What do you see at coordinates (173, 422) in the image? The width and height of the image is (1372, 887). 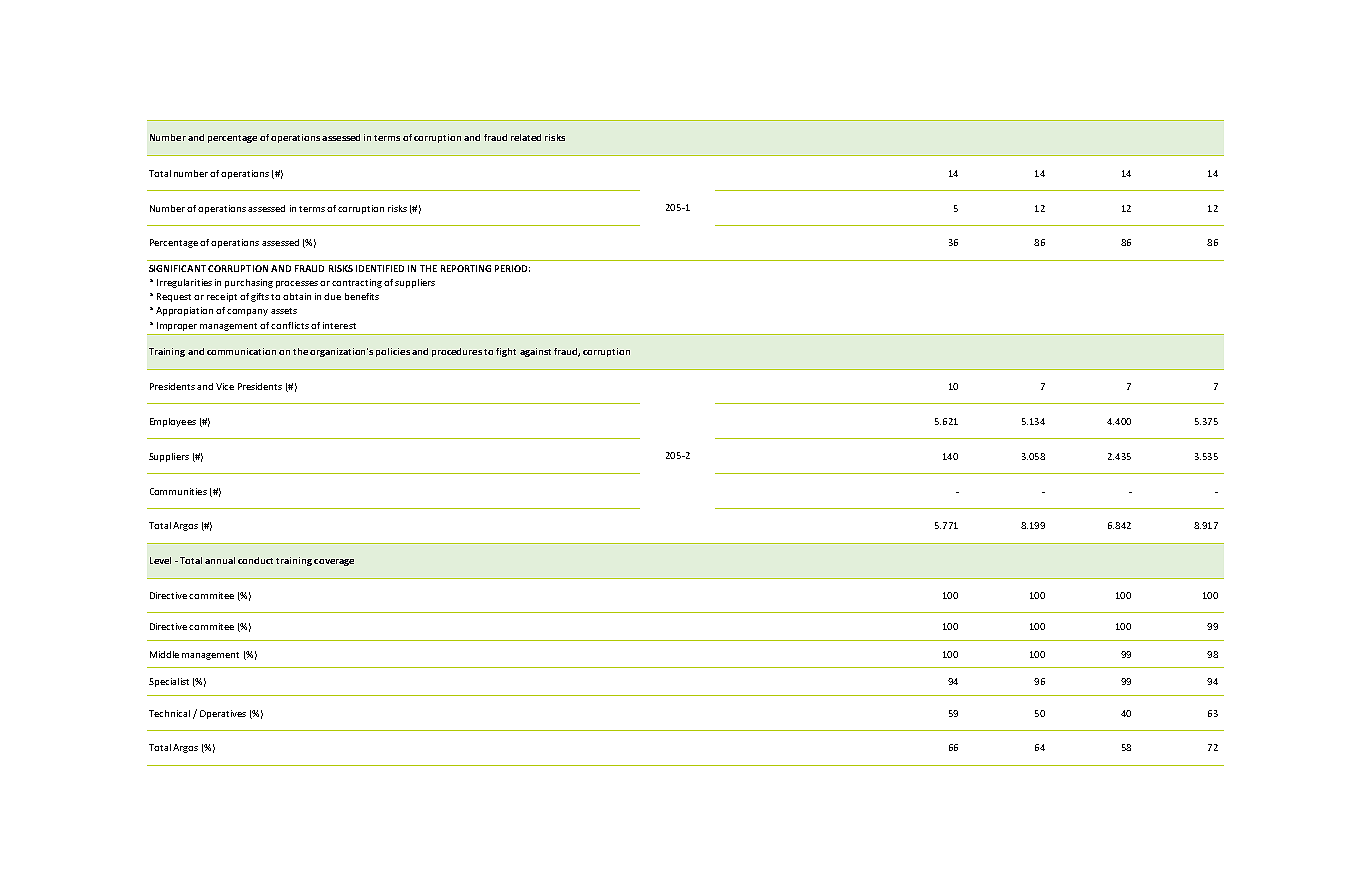 I see `Employees` at bounding box center [173, 422].
